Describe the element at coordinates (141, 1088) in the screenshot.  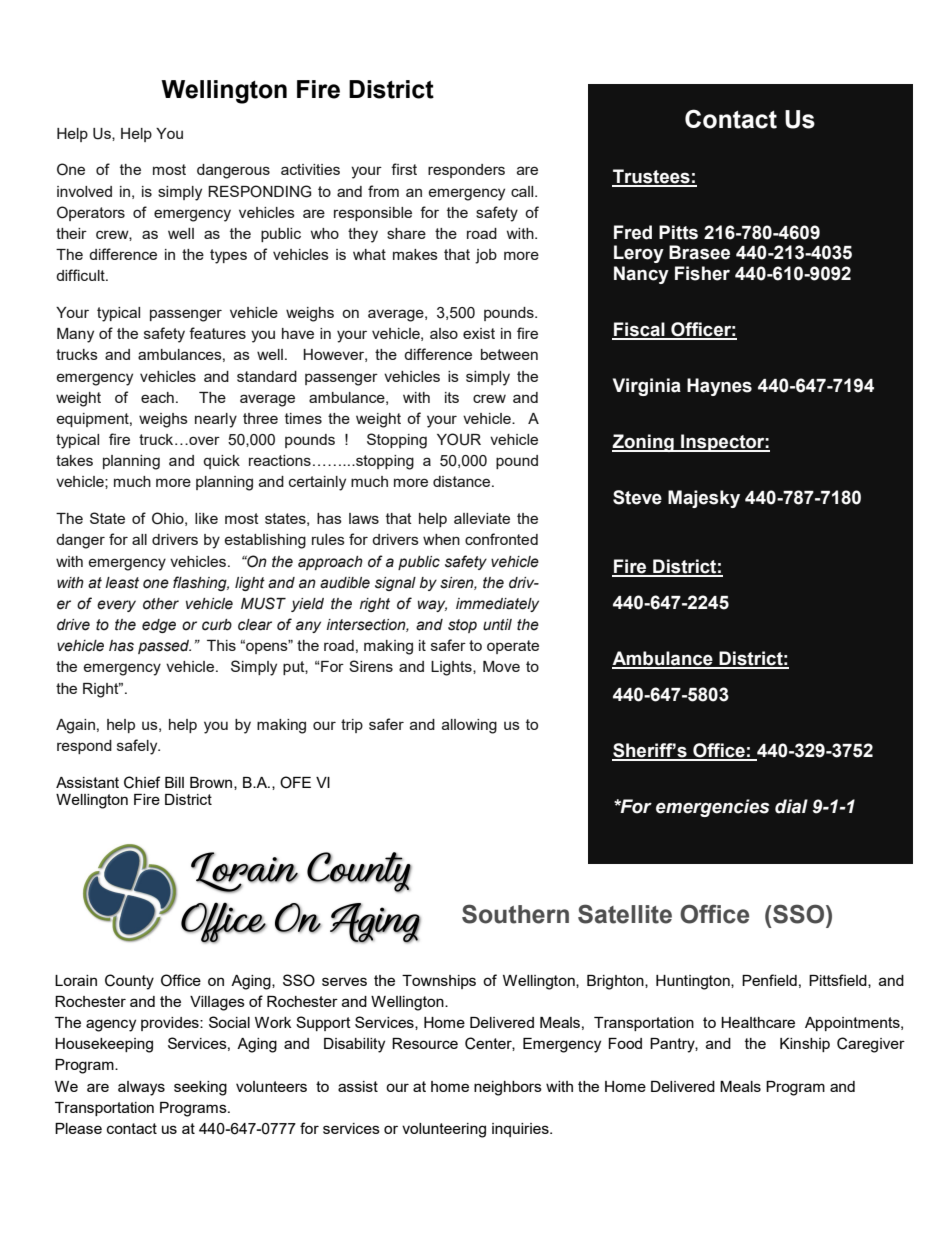
I see `always` at that location.
